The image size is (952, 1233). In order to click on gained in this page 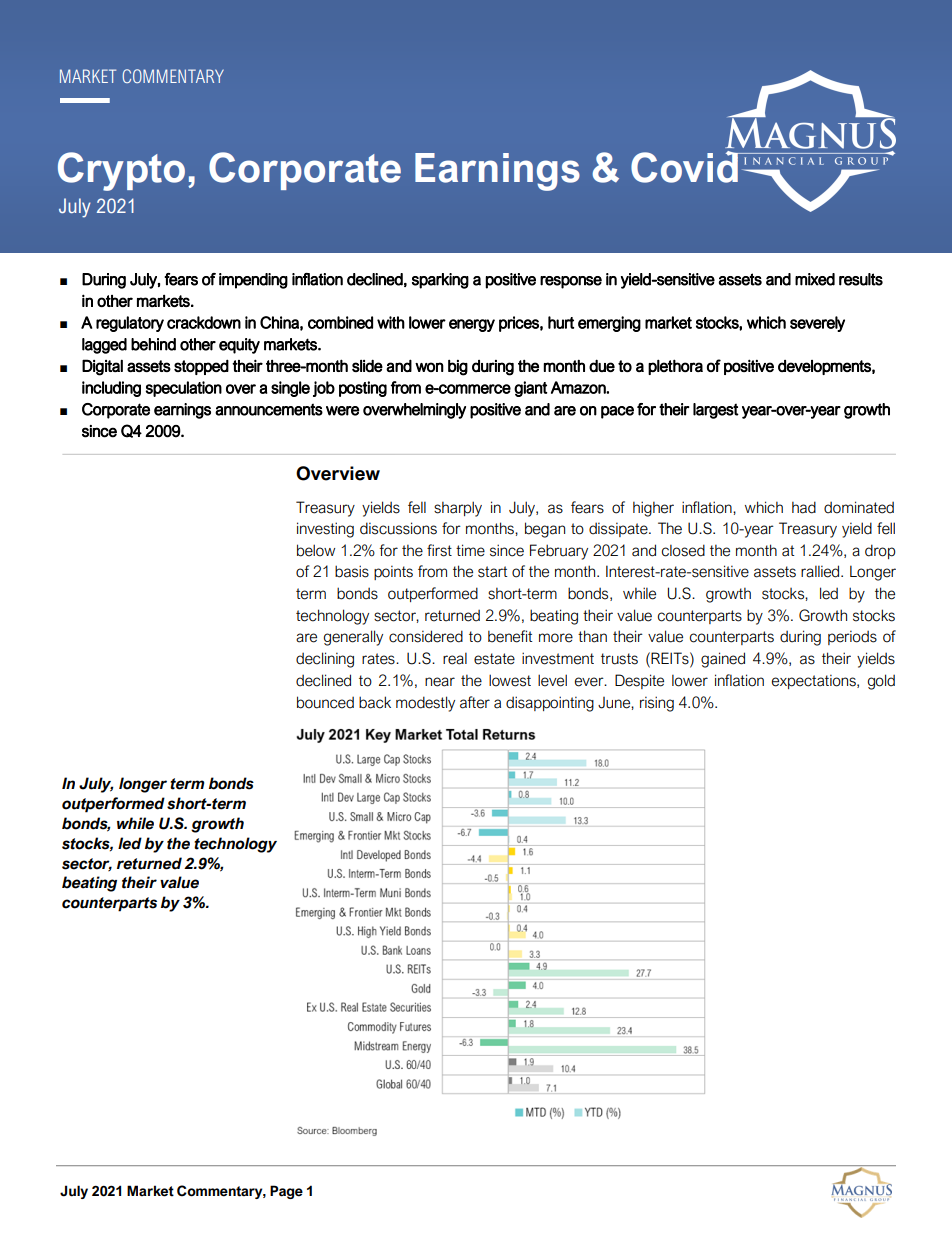, I will do `click(723, 660)`.
